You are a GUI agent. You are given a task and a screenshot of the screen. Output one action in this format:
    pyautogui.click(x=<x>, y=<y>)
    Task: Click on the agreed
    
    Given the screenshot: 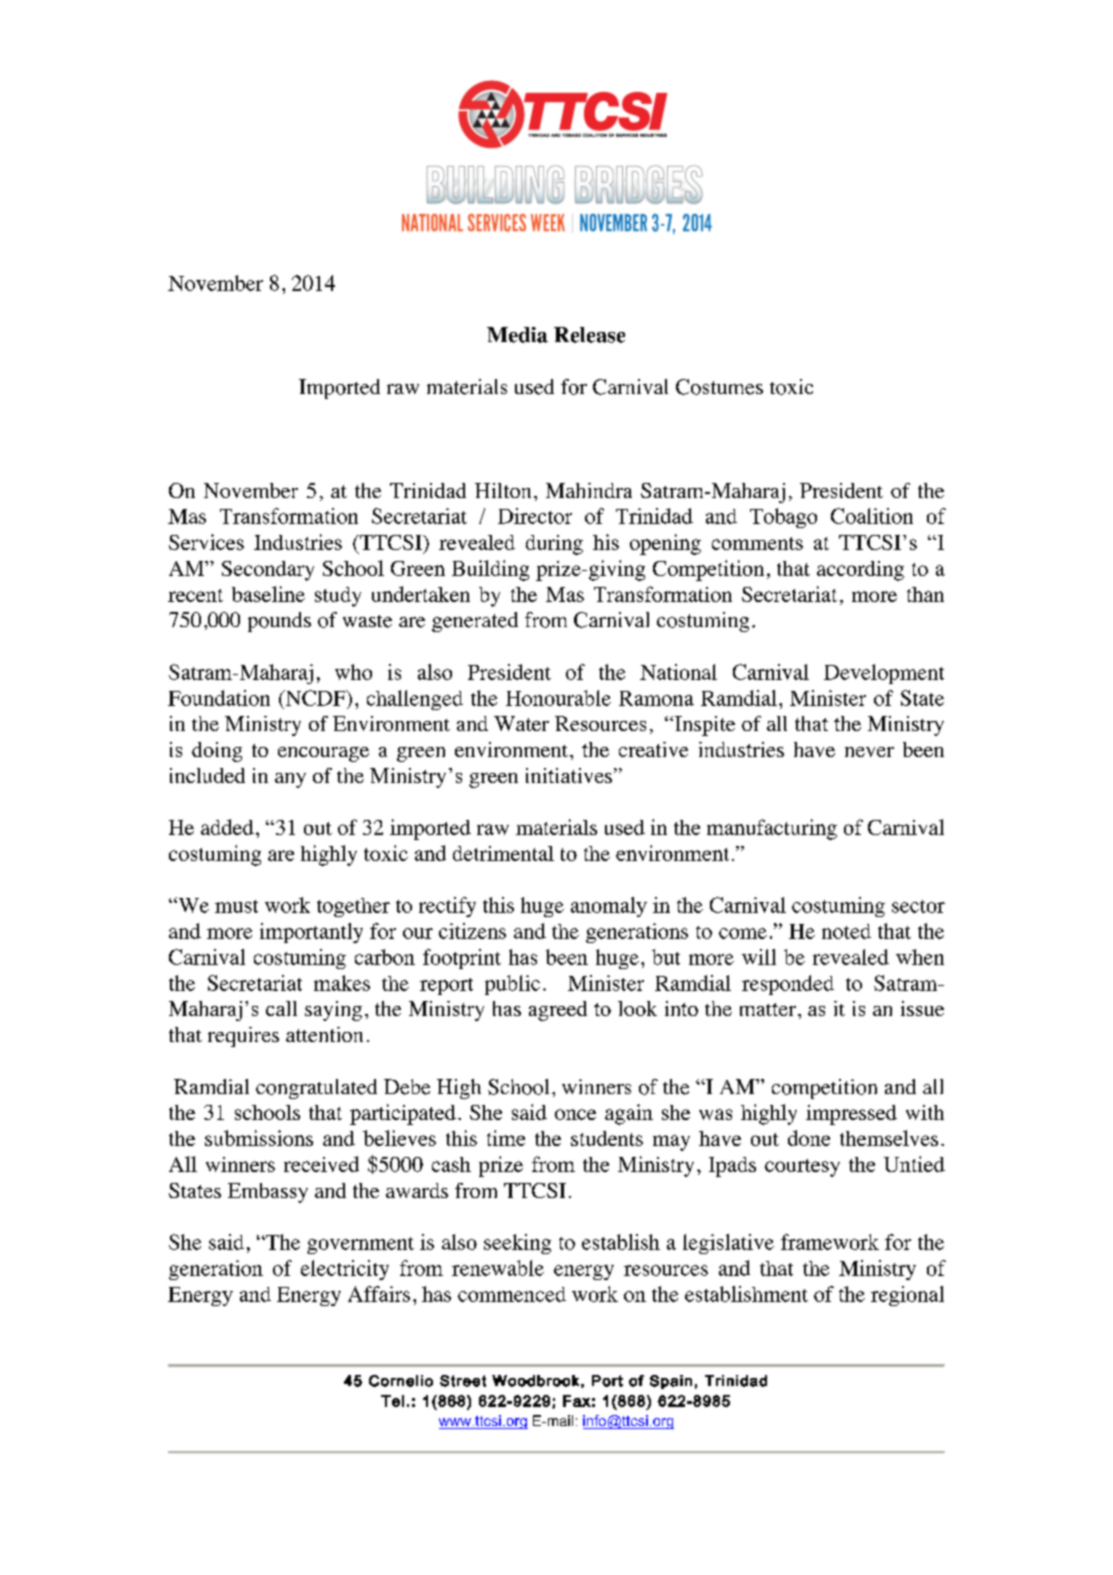 What is the action you would take?
    pyautogui.click(x=558, y=1011)
